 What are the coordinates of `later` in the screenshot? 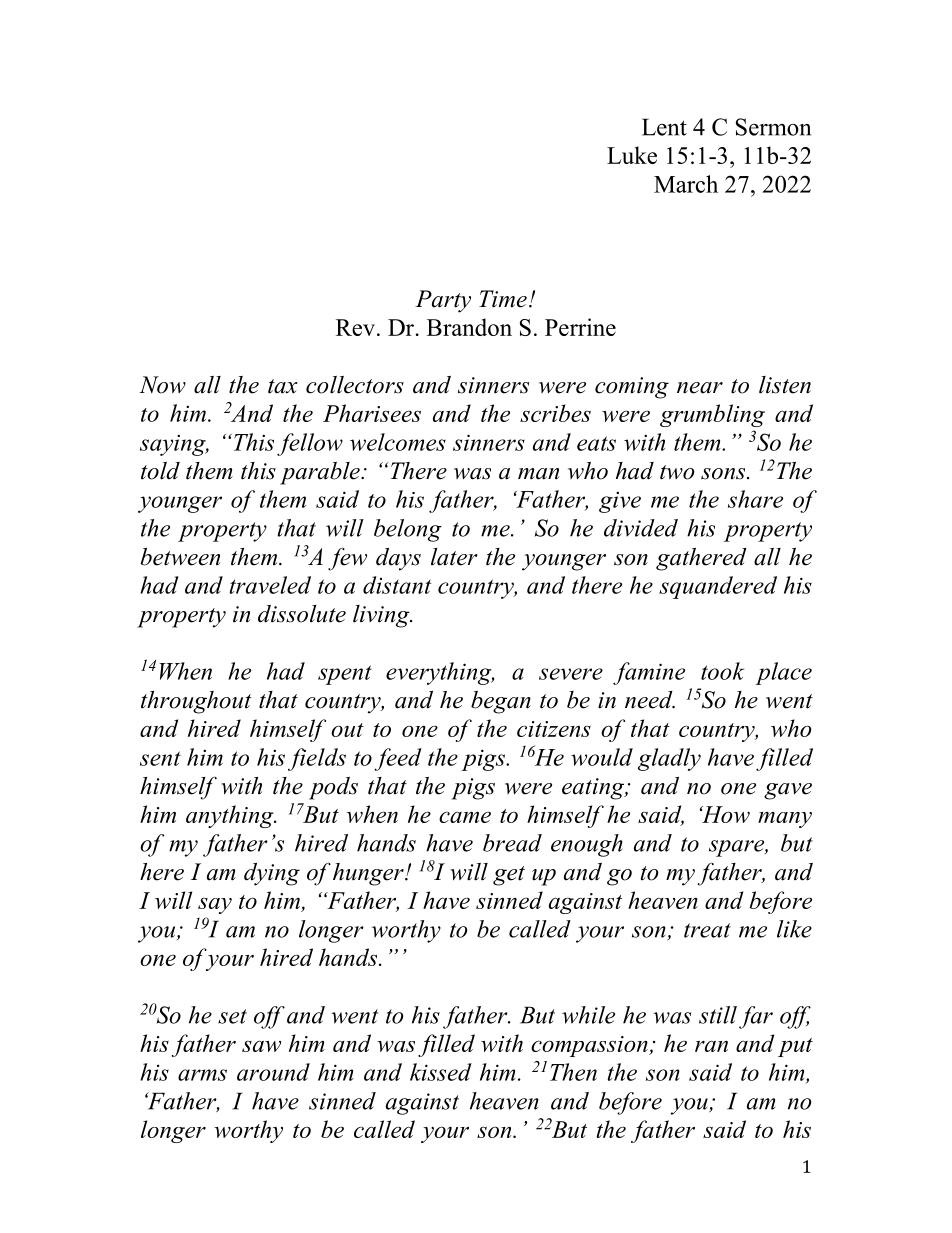 It's located at (454, 557).
